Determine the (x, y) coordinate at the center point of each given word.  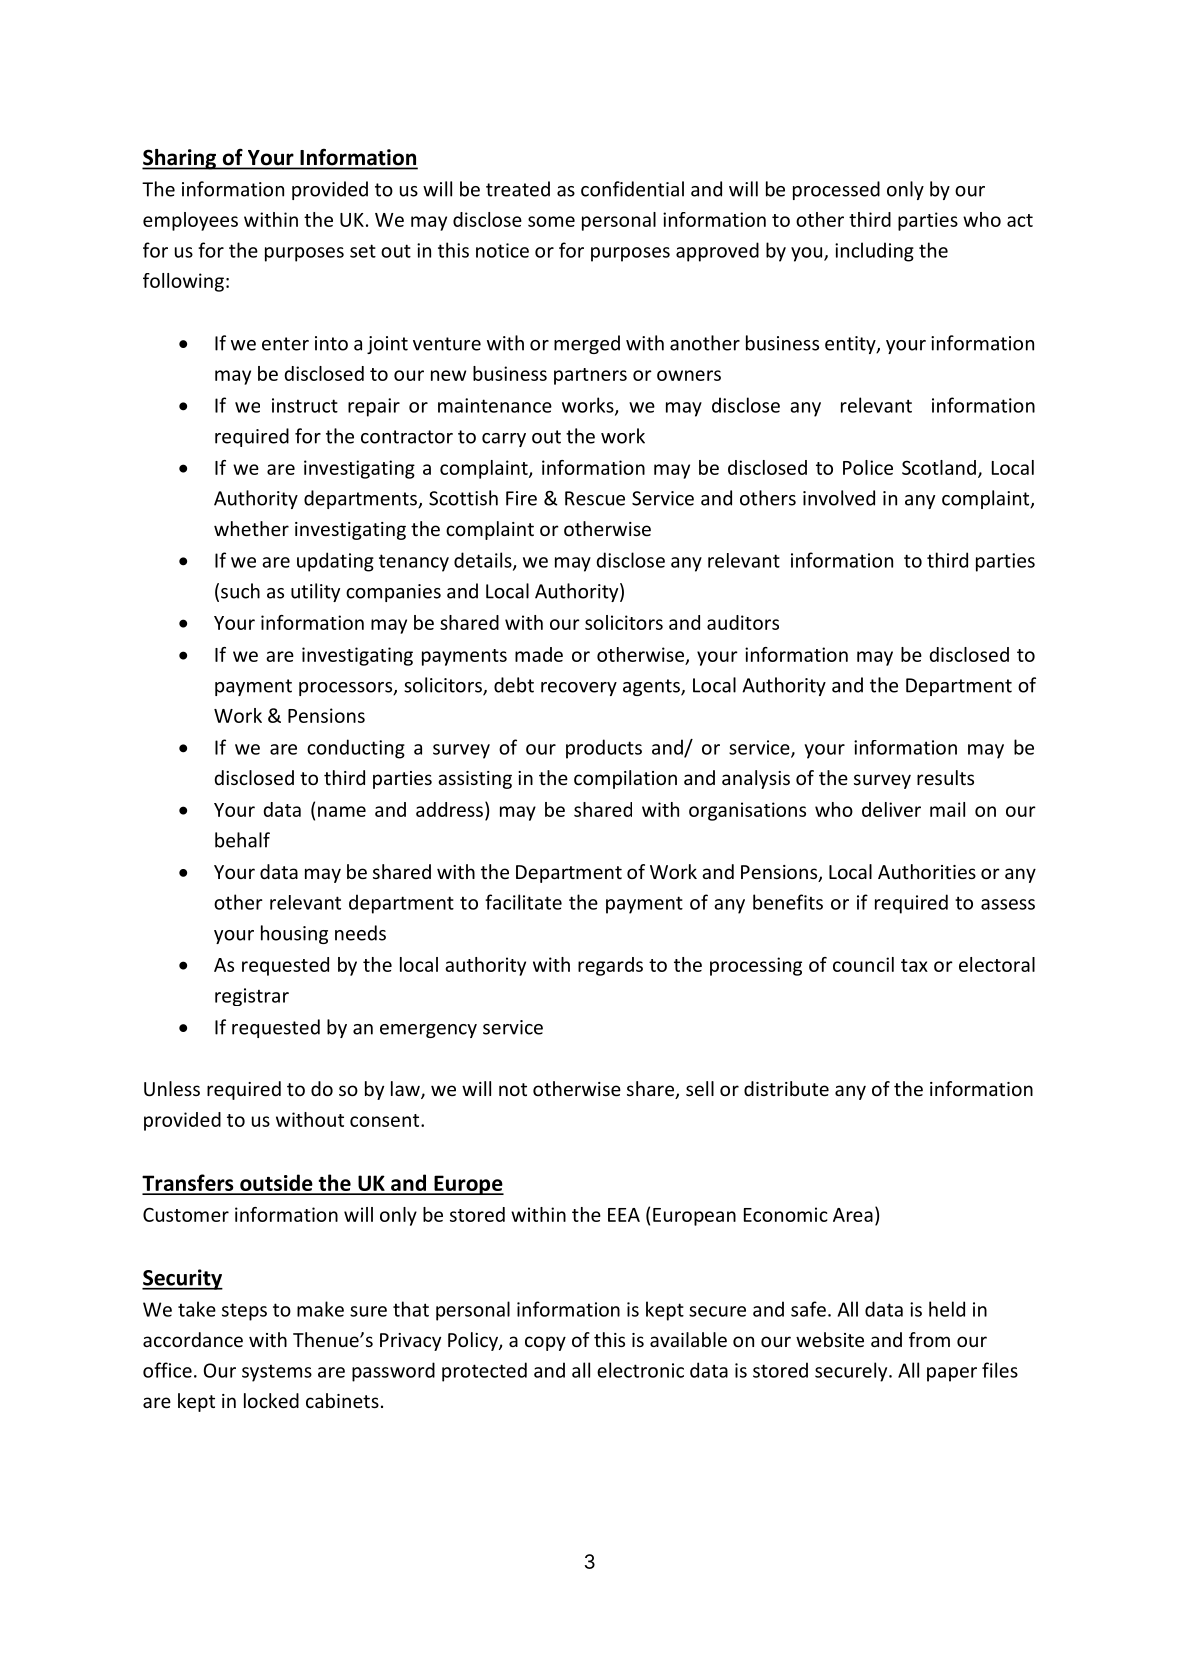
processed (836, 190)
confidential (632, 189)
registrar (252, 997)
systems (277, 1373)
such (240, 591)
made (539, 654)
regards (610, 966)
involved (839, 498)
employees (190, 221)
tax (914, 965)
